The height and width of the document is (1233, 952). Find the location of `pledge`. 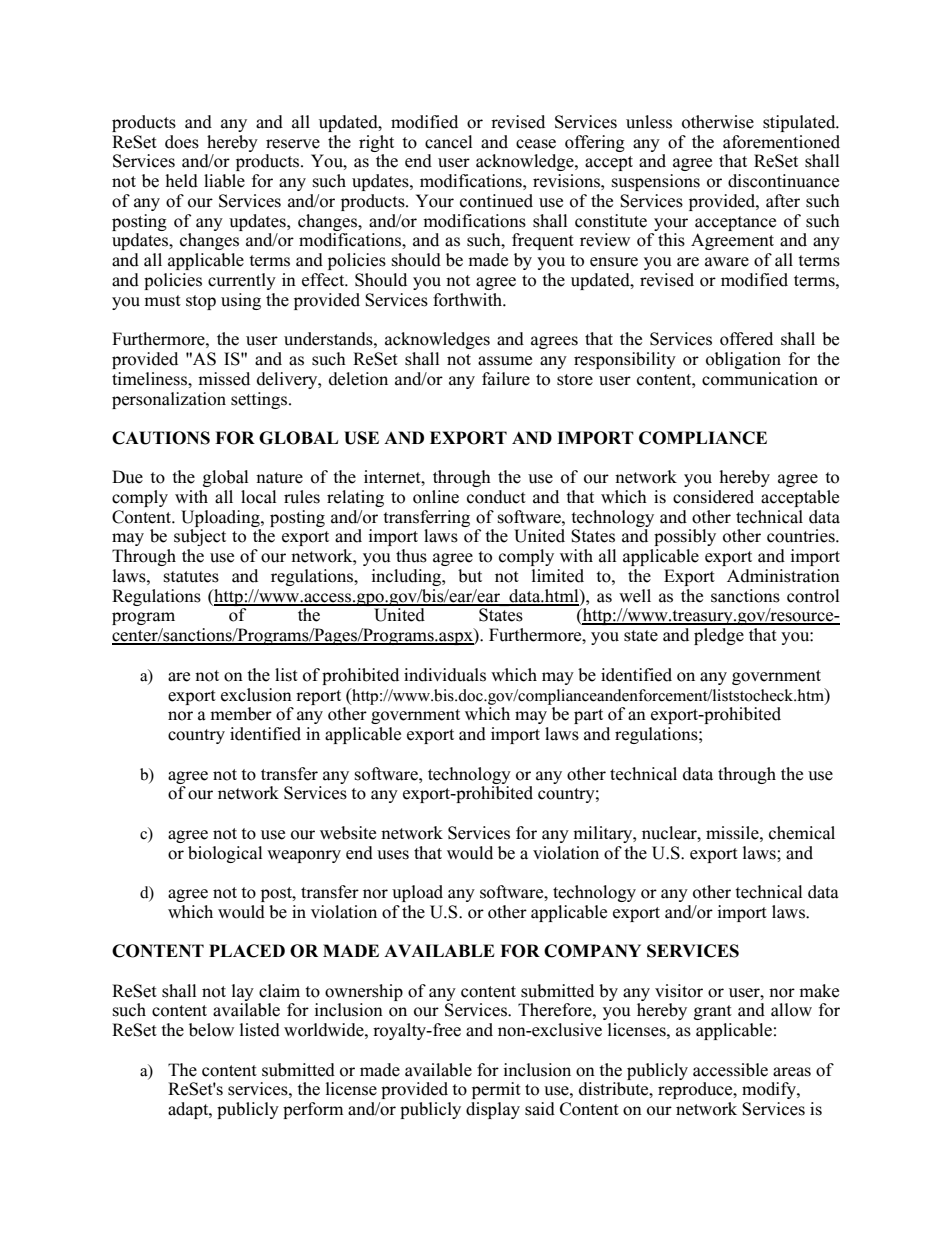

pledge is located at coordinates (719, 636).
